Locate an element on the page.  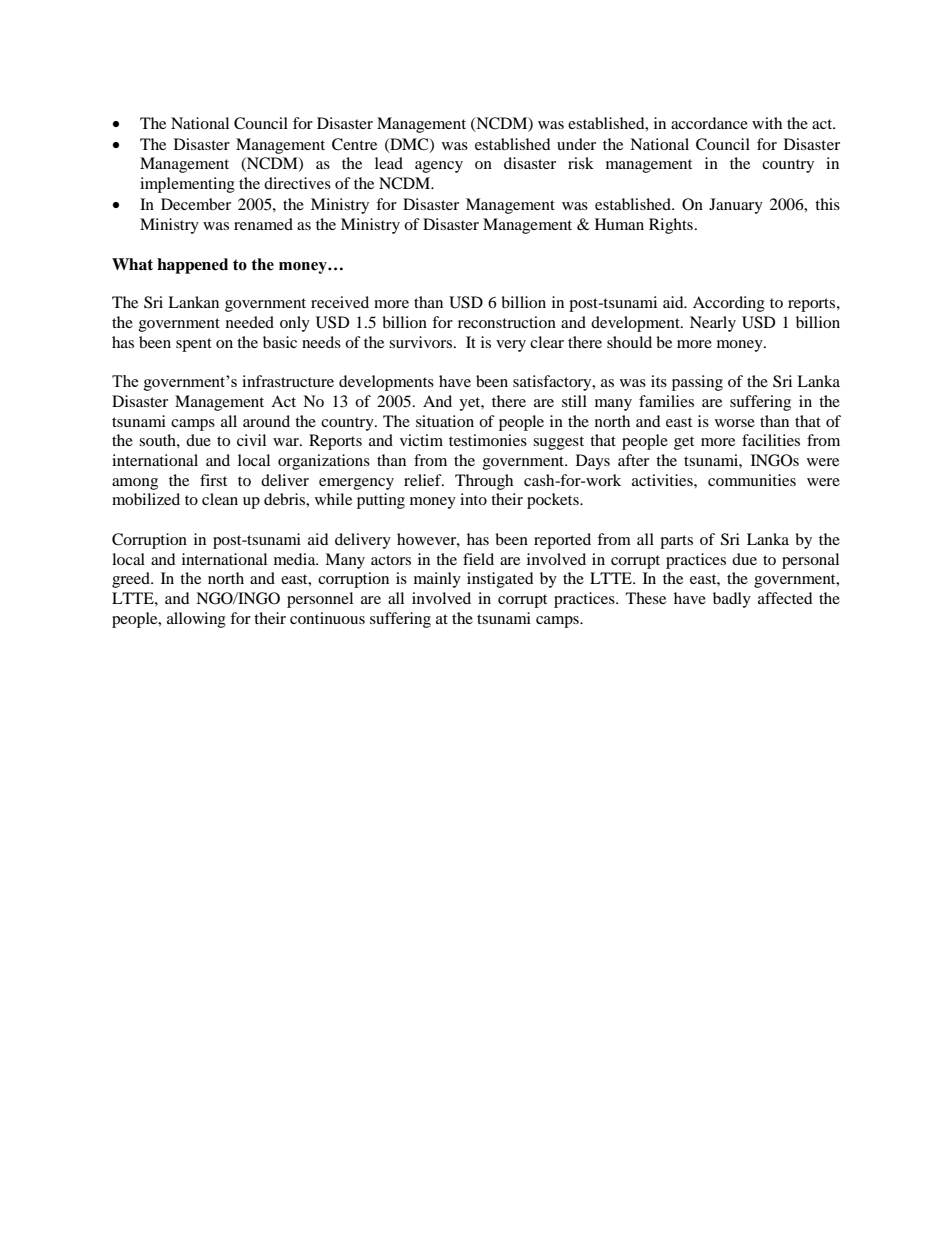
DMC is located at coordinates (409, 145).
